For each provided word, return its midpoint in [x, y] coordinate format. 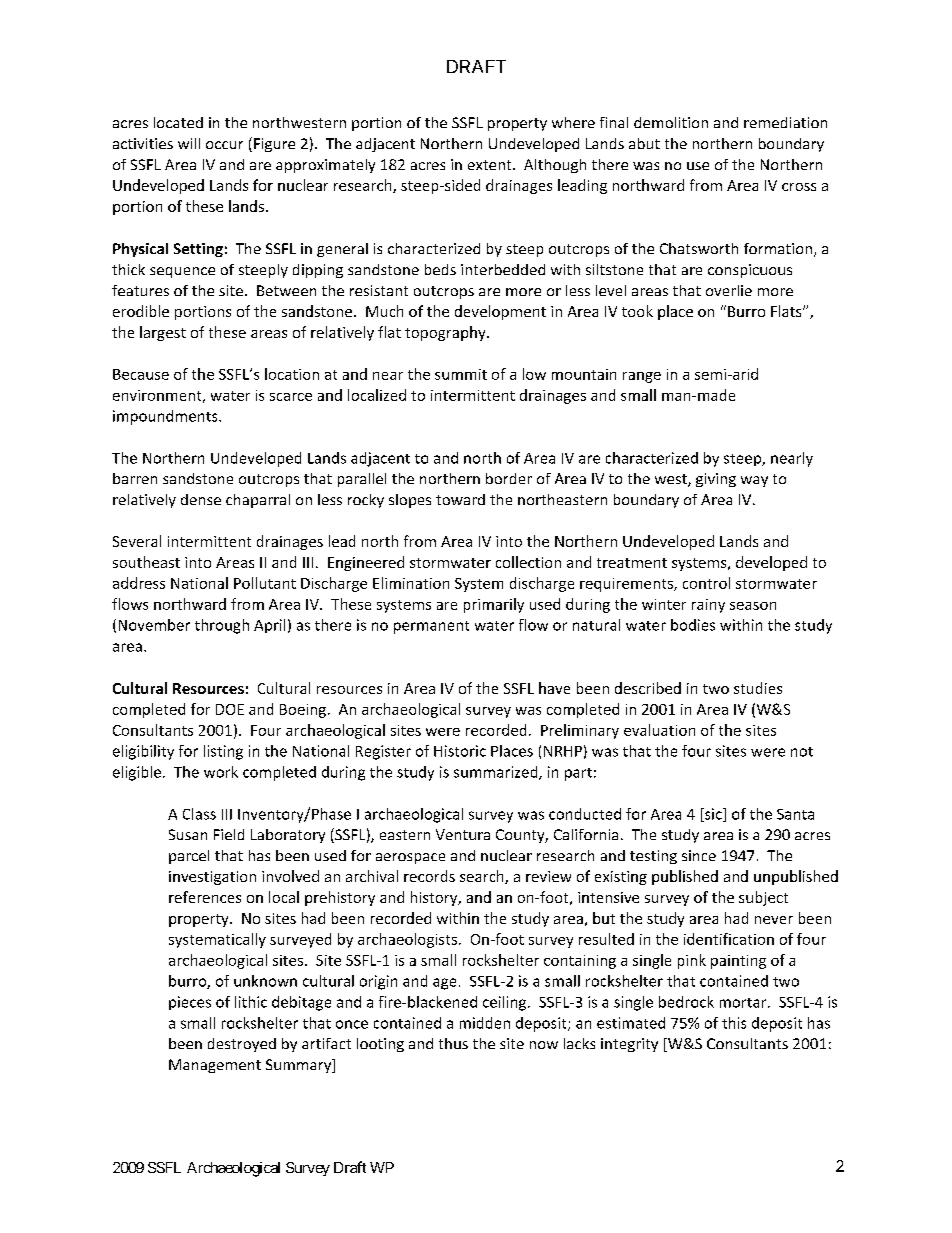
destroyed [242, 1045]
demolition [671, 122]
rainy [708, 606]
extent [491, 165]
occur [224, 145]
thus [453, 1043]
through [222, 626]
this [734, 1023]
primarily [494, 605]
